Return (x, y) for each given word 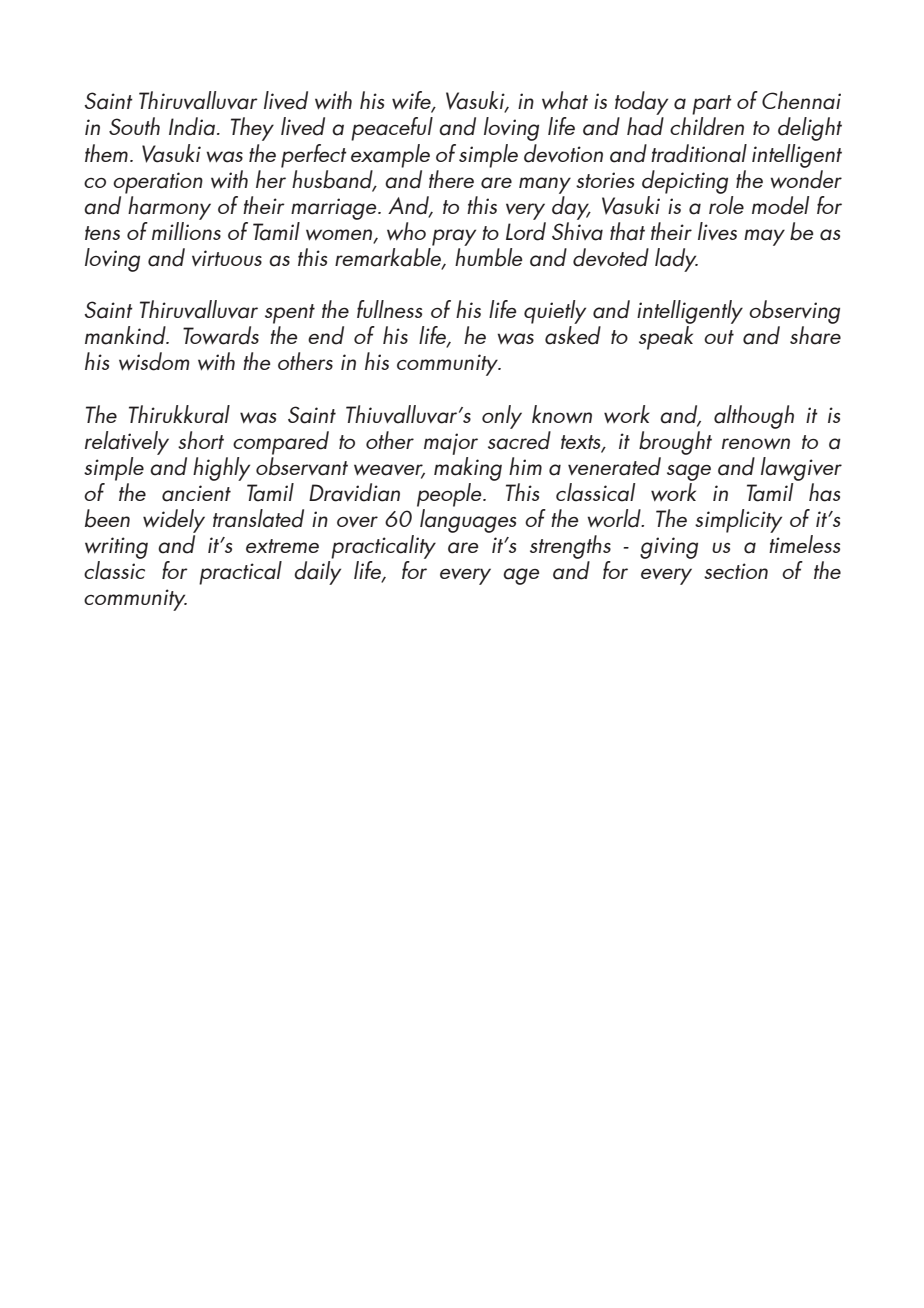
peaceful (392, 129)
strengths (570, 547)
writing (116, 548)
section (736, 571)
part (712, 106)
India (192, 126)
